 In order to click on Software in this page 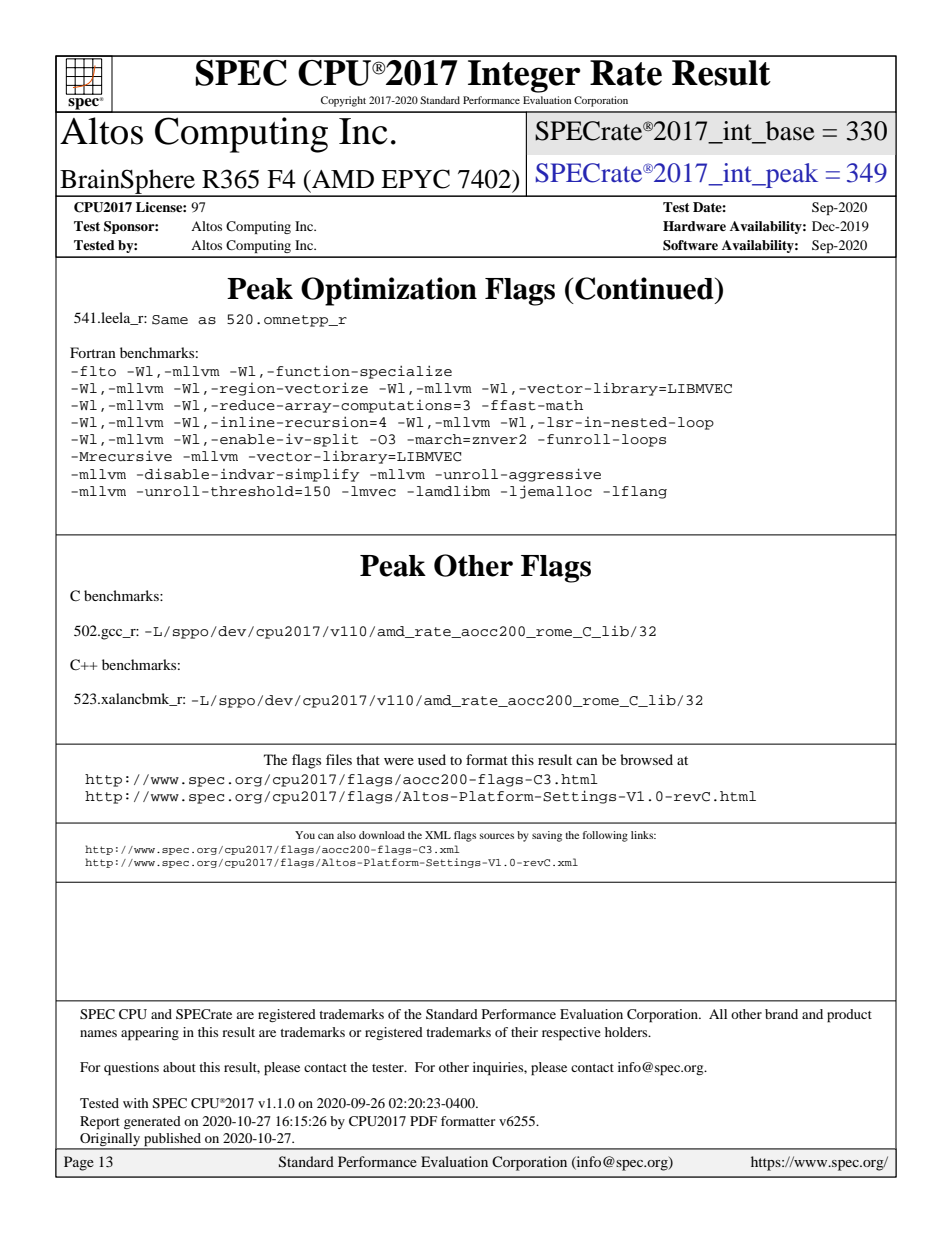, I will do `click(690, 245)`.
